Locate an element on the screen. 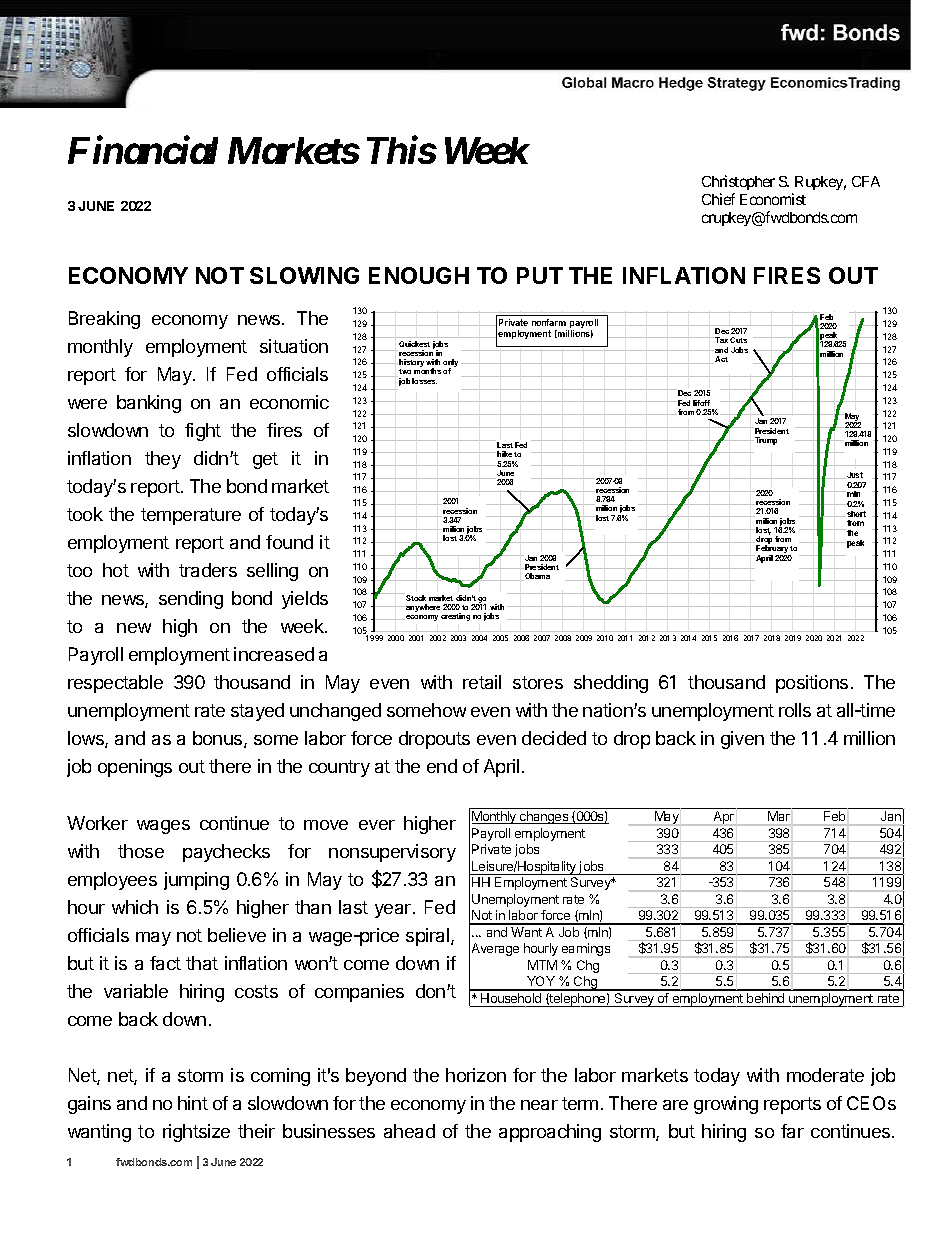 The image size is (952, 1233). Trump is located at coordinates (766, 441).
